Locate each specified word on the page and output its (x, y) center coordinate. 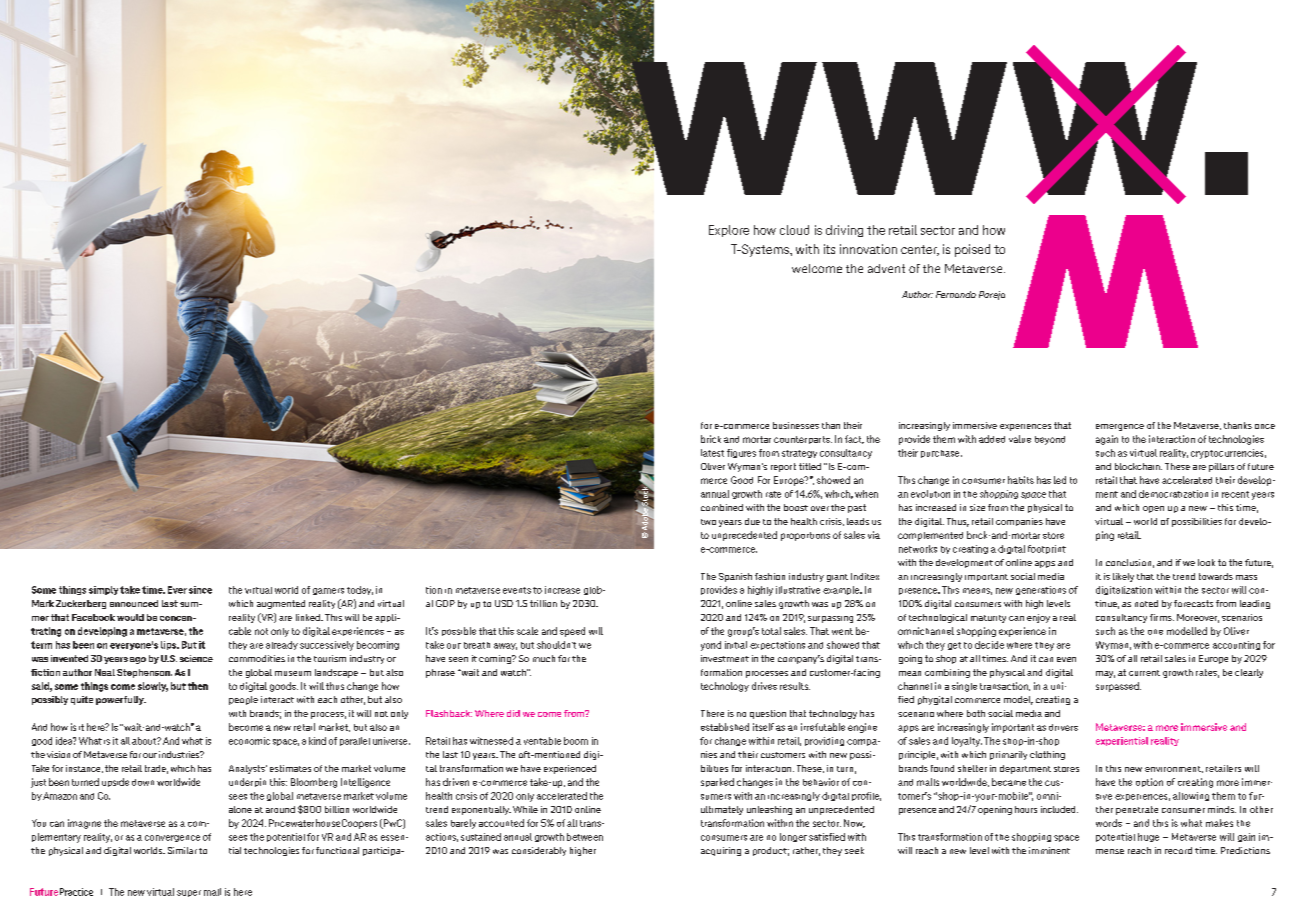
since (200, 590)
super (189, 893)
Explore (729, 231)
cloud (794, 230)
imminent (1049, 850)
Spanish (735, 577)
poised (972, 250)
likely (1123, 577)
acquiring (721, 851)
